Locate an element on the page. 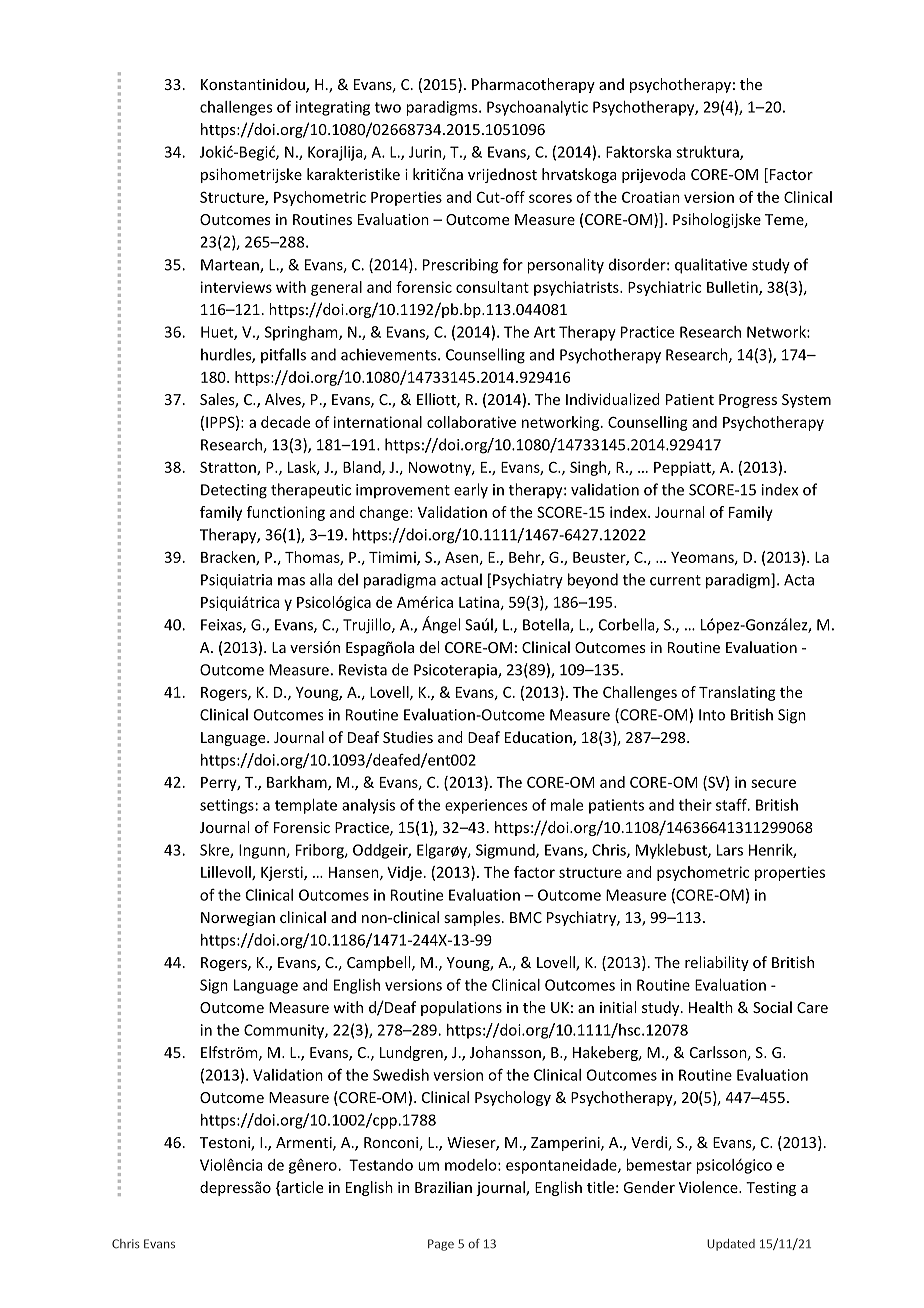 The width and height of the document is (924, 1308). Page is located at coordinates (441, 1245).
